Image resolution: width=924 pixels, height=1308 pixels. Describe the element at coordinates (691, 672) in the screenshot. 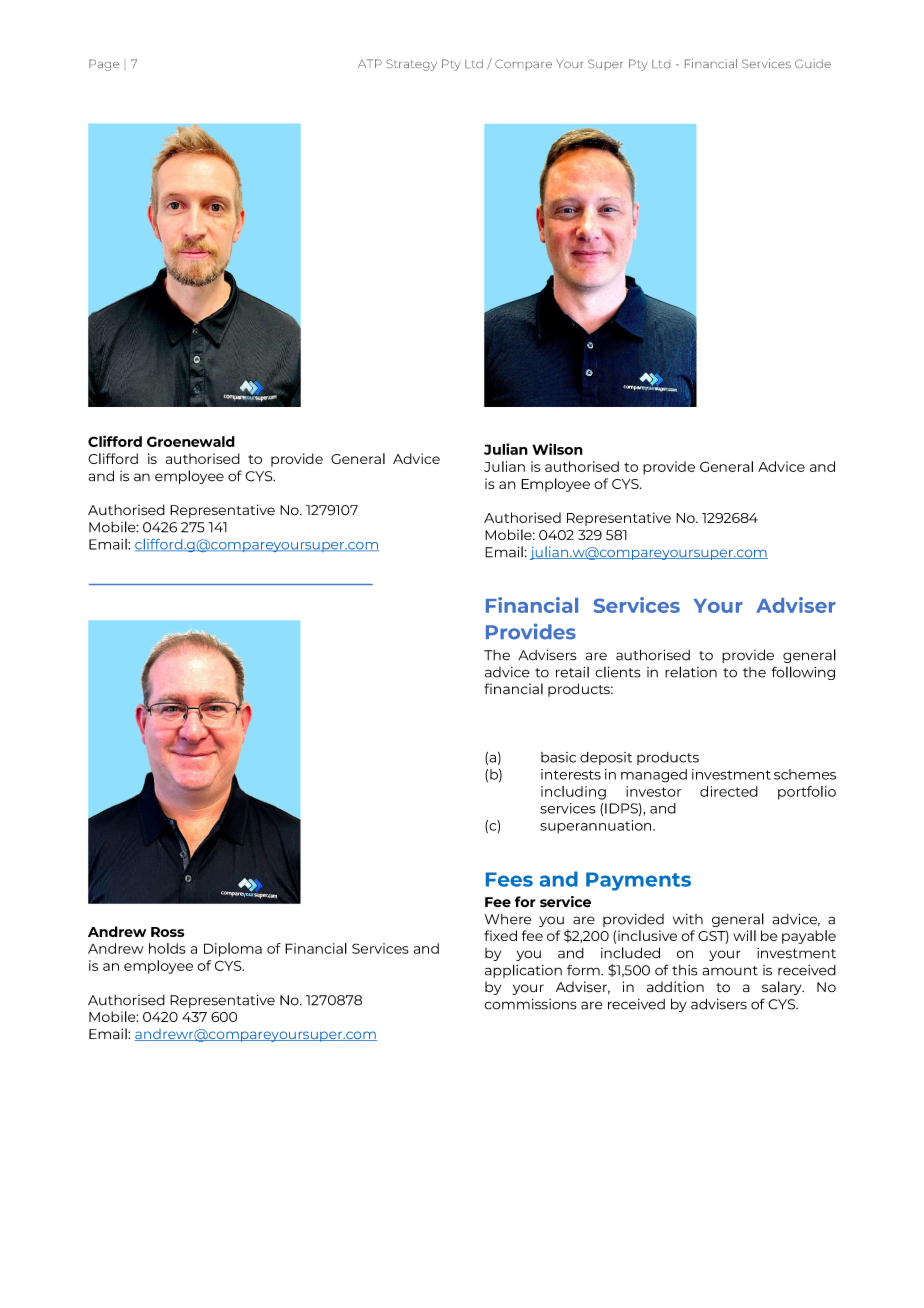

I see `relation` at that location.
